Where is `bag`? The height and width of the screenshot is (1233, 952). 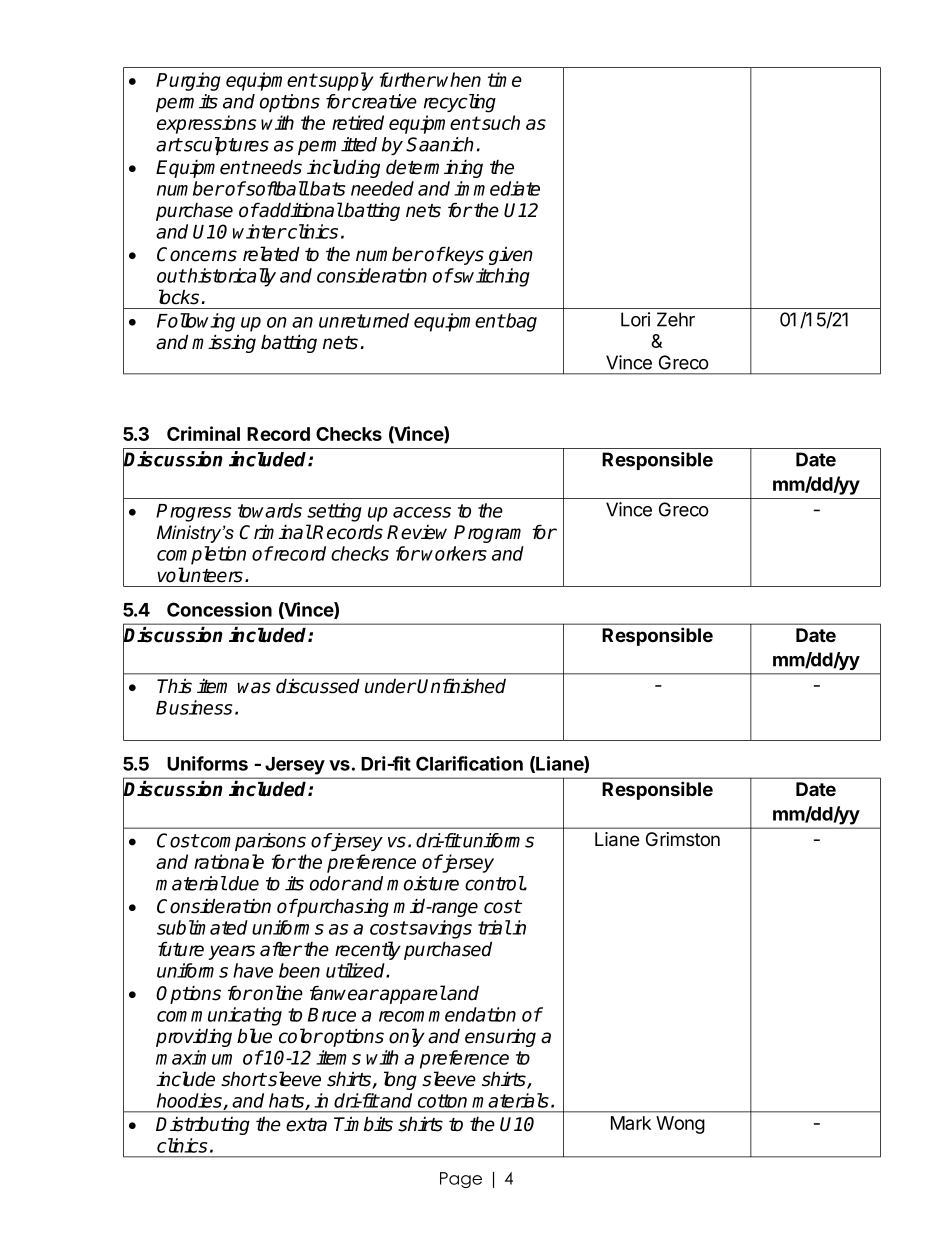
bag is located at coordinates (520, 322).
